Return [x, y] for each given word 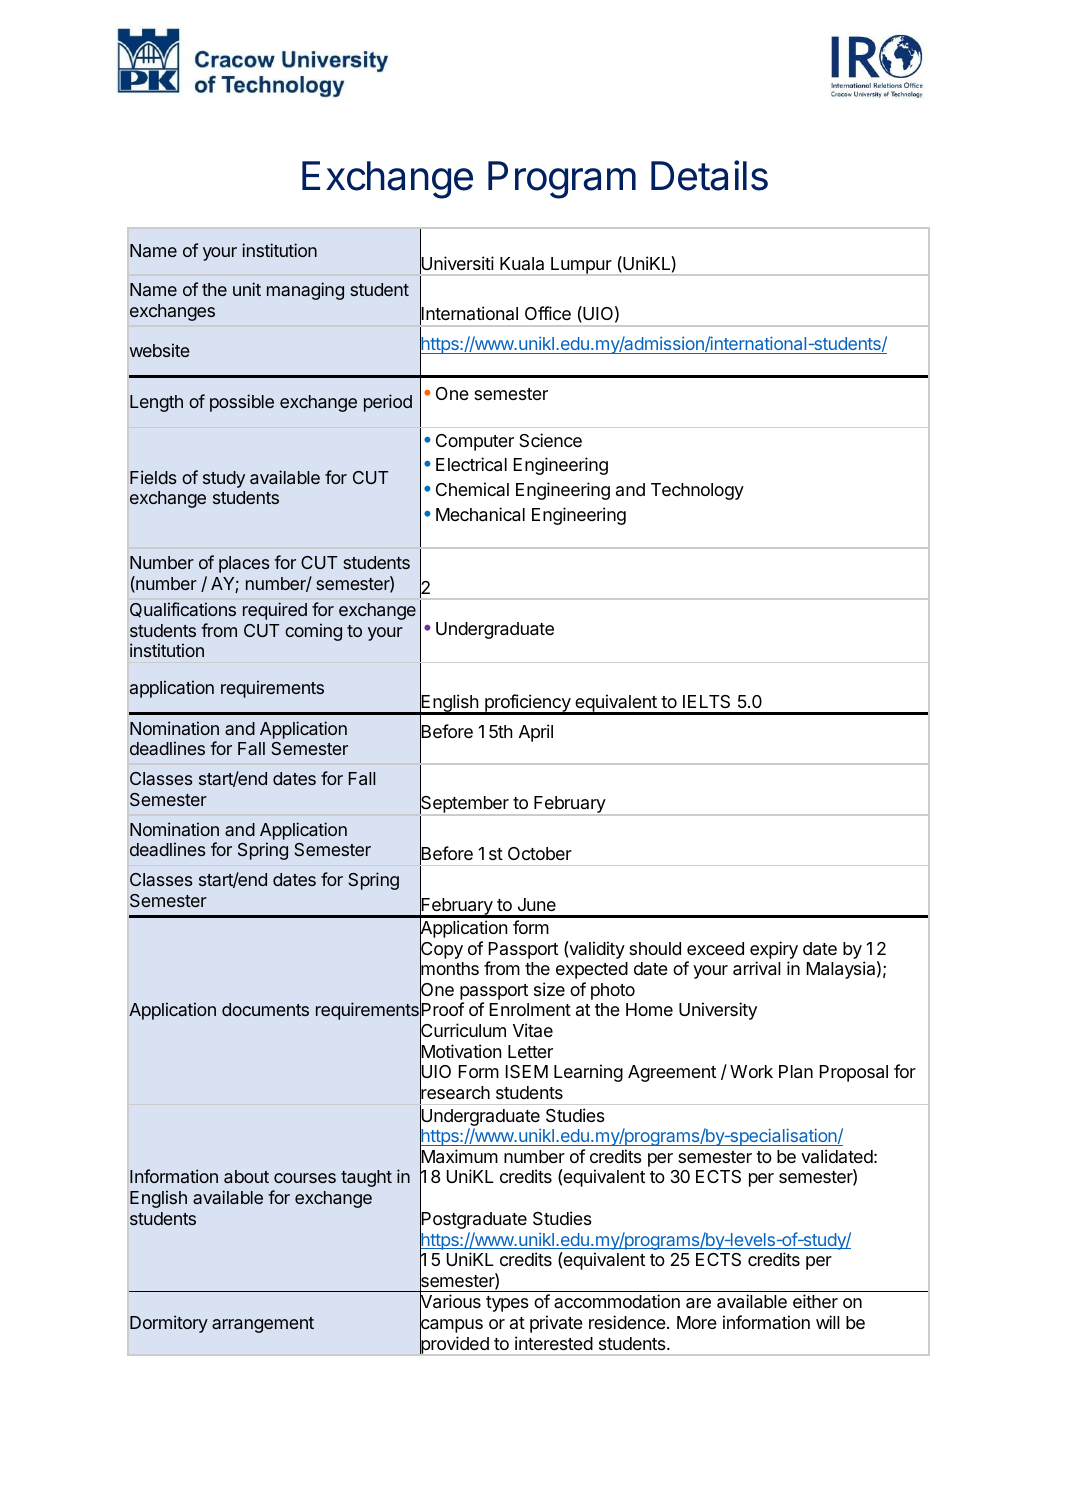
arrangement [263, 1325]
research [455, 1093]
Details [709, 175]
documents [265, 1009]
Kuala [522, 263]
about [246, 1176]
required [275, 611]
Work [751, 1071]
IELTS [706, 701]
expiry [774, 950]
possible [242, 403]
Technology [697, 491]
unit [247, 289]
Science [550, 440]
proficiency [528, 704]
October [540, 853]
